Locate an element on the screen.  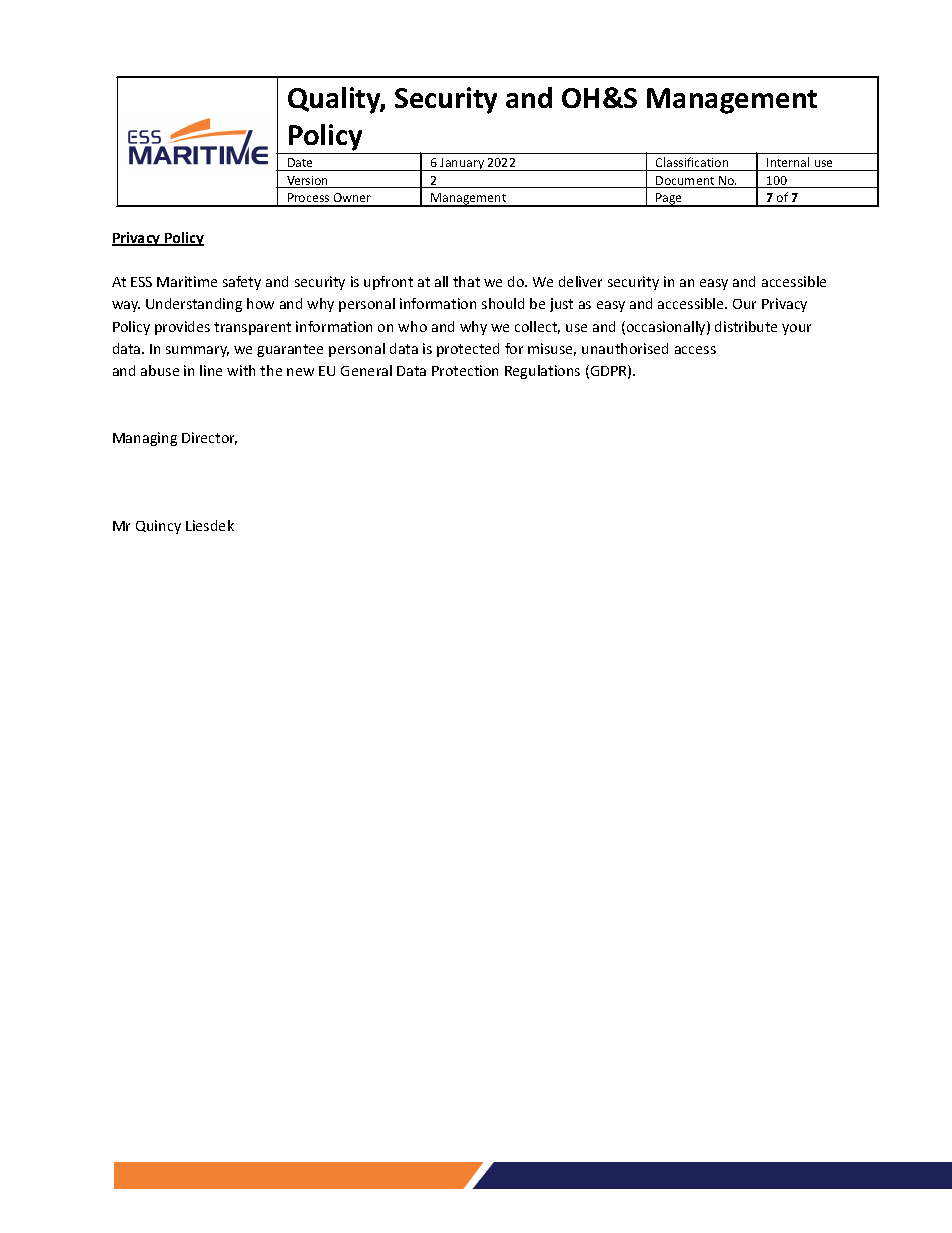
Maritime is located at coordinates (187, 281).
